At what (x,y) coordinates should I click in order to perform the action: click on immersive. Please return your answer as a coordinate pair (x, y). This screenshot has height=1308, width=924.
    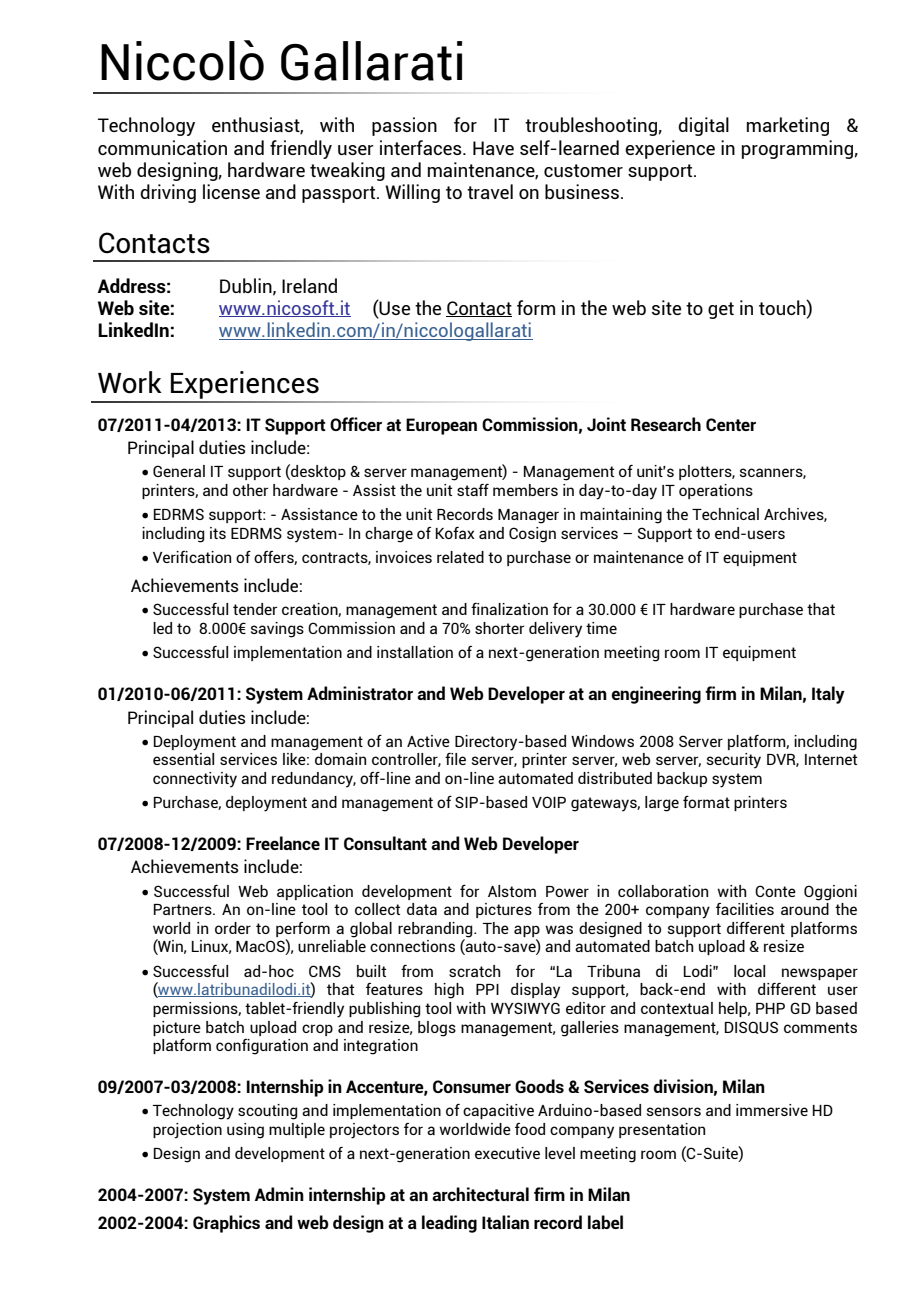
    Looking at the image, I should click on (772, 1110).
